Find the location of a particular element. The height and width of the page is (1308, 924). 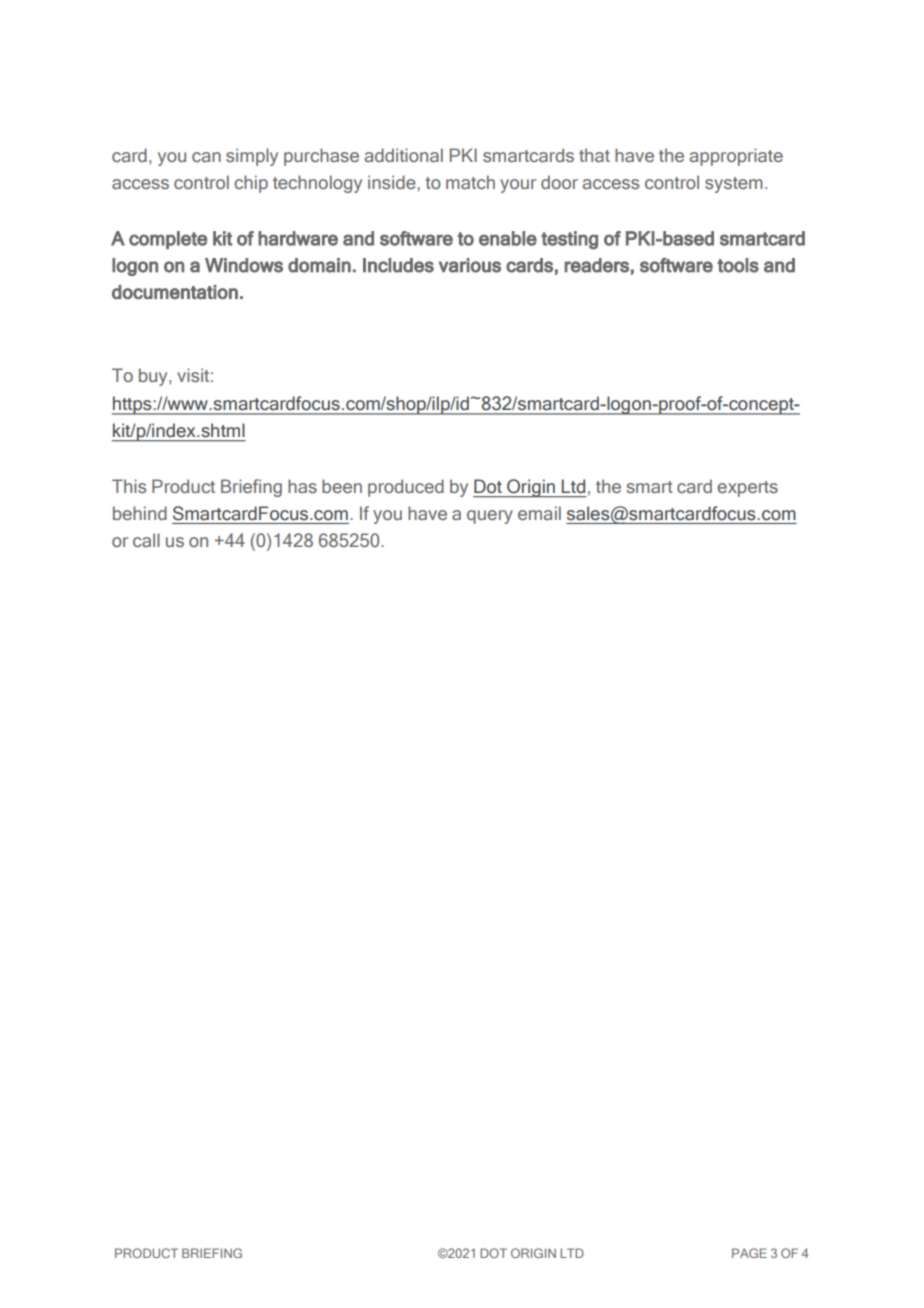

tools is located at coordinates (738, 265).
